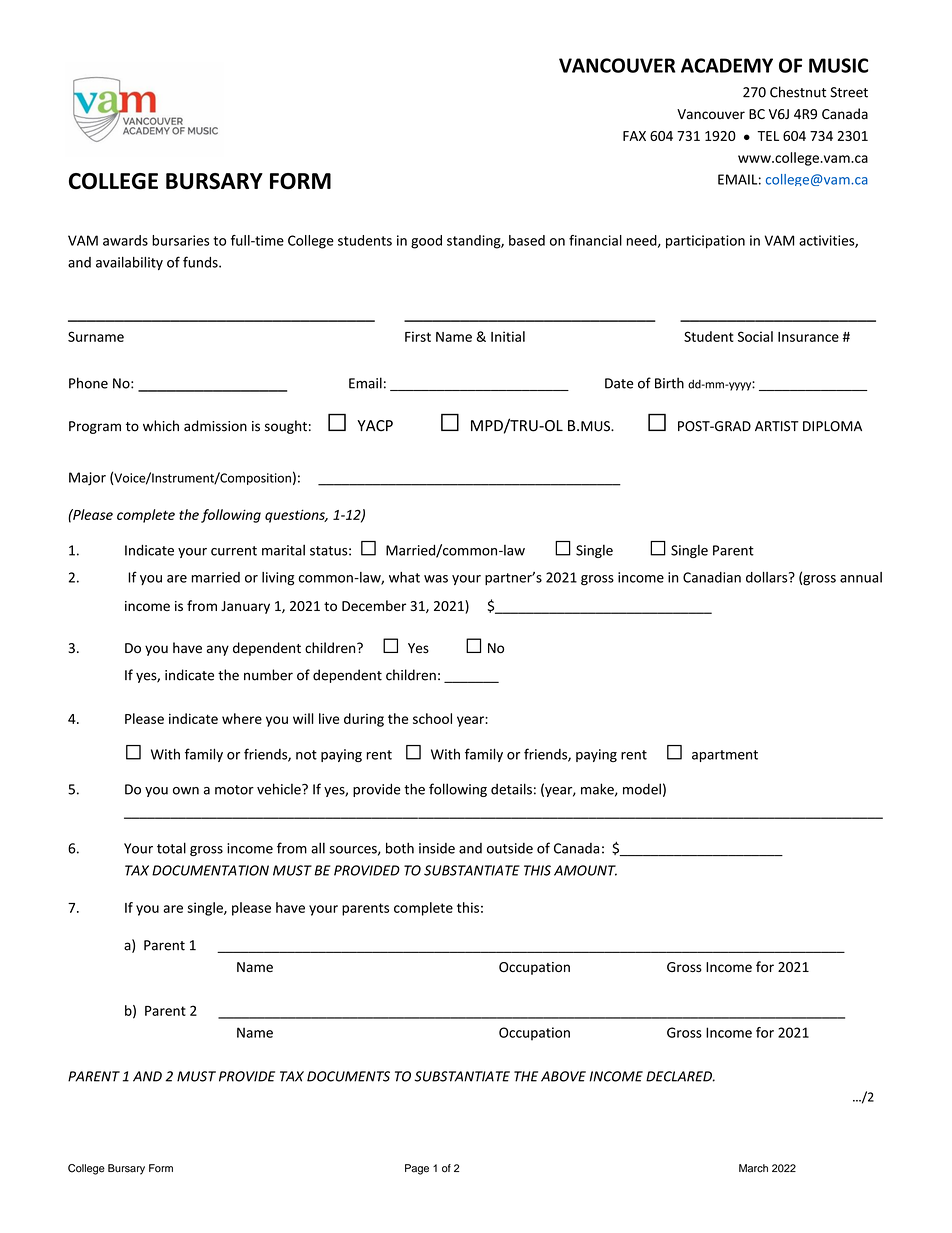 This page has width=952, height=1233. What do you see at coordinates (510, 848) in the page?
I see `outside` at bounding box center [510, 848].
